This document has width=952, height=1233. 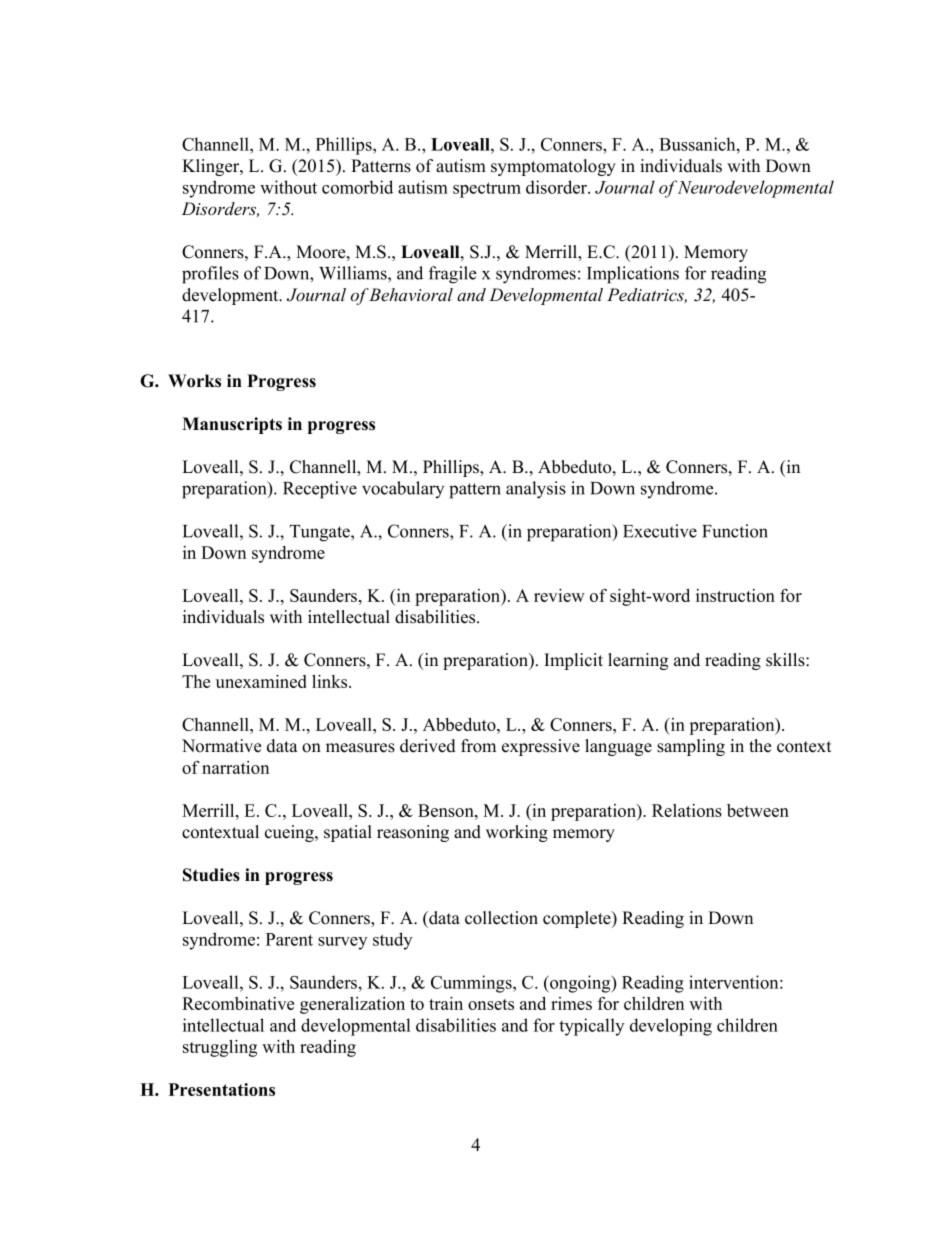 I want to click on struggling, so click(x=220, y=1048).
